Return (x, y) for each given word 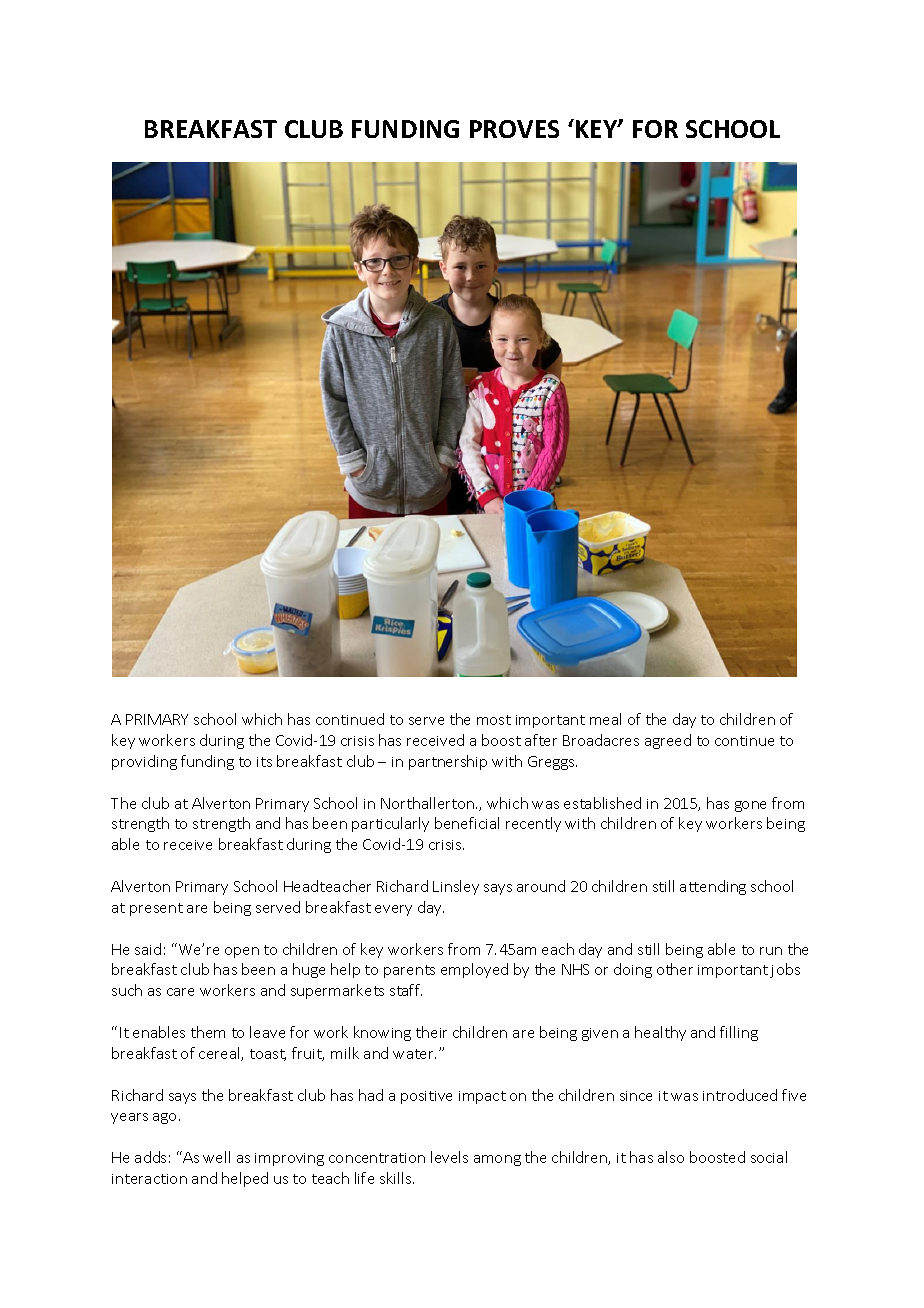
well (216, 1157)
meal (605, 719)
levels (449, 1157)
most (494, 720)
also (671, 1157)
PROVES (514, 129)
